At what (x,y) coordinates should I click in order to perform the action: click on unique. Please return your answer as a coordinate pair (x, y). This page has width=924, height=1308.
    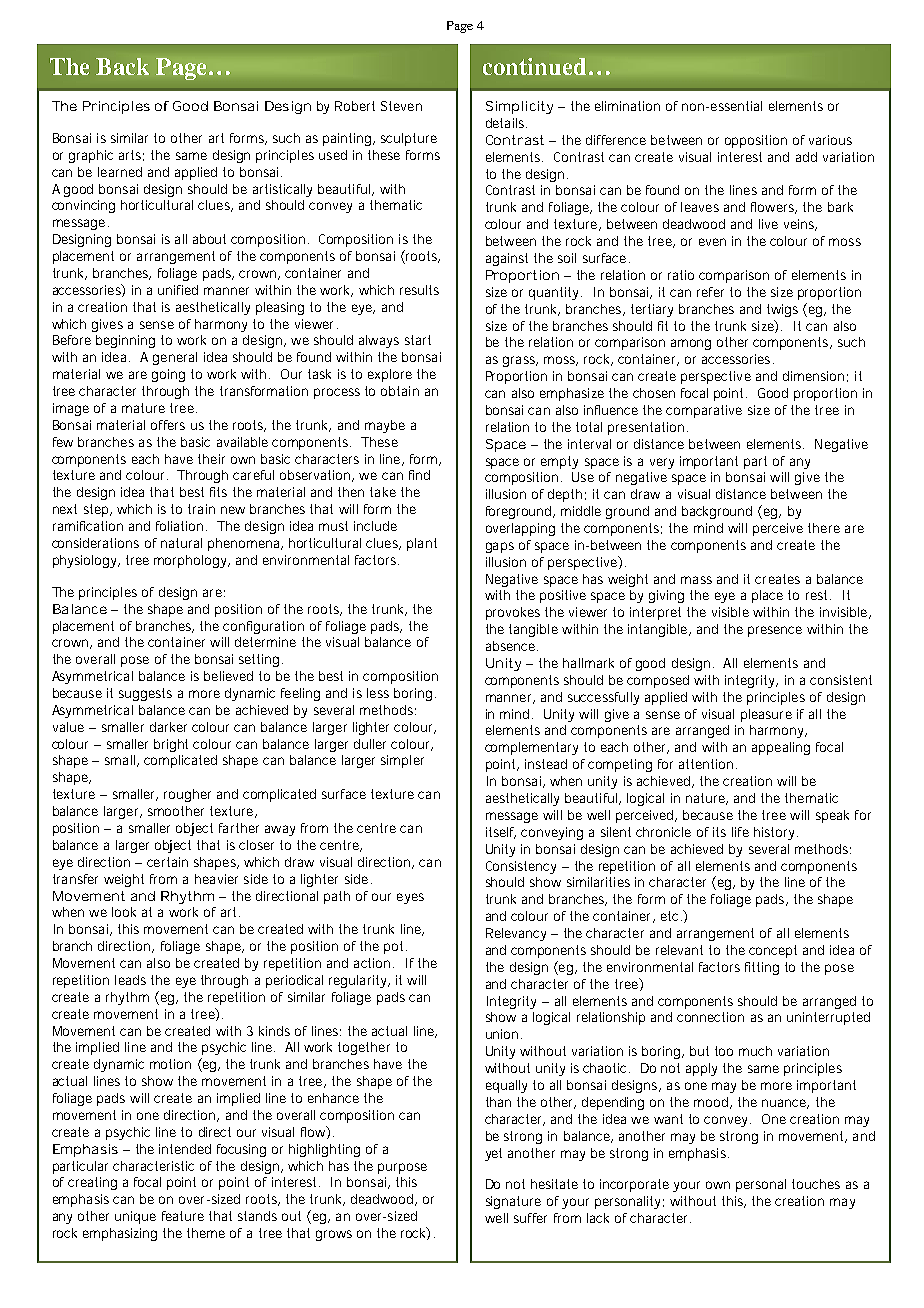
    Looking at the image, I should click on (135, 1217).
